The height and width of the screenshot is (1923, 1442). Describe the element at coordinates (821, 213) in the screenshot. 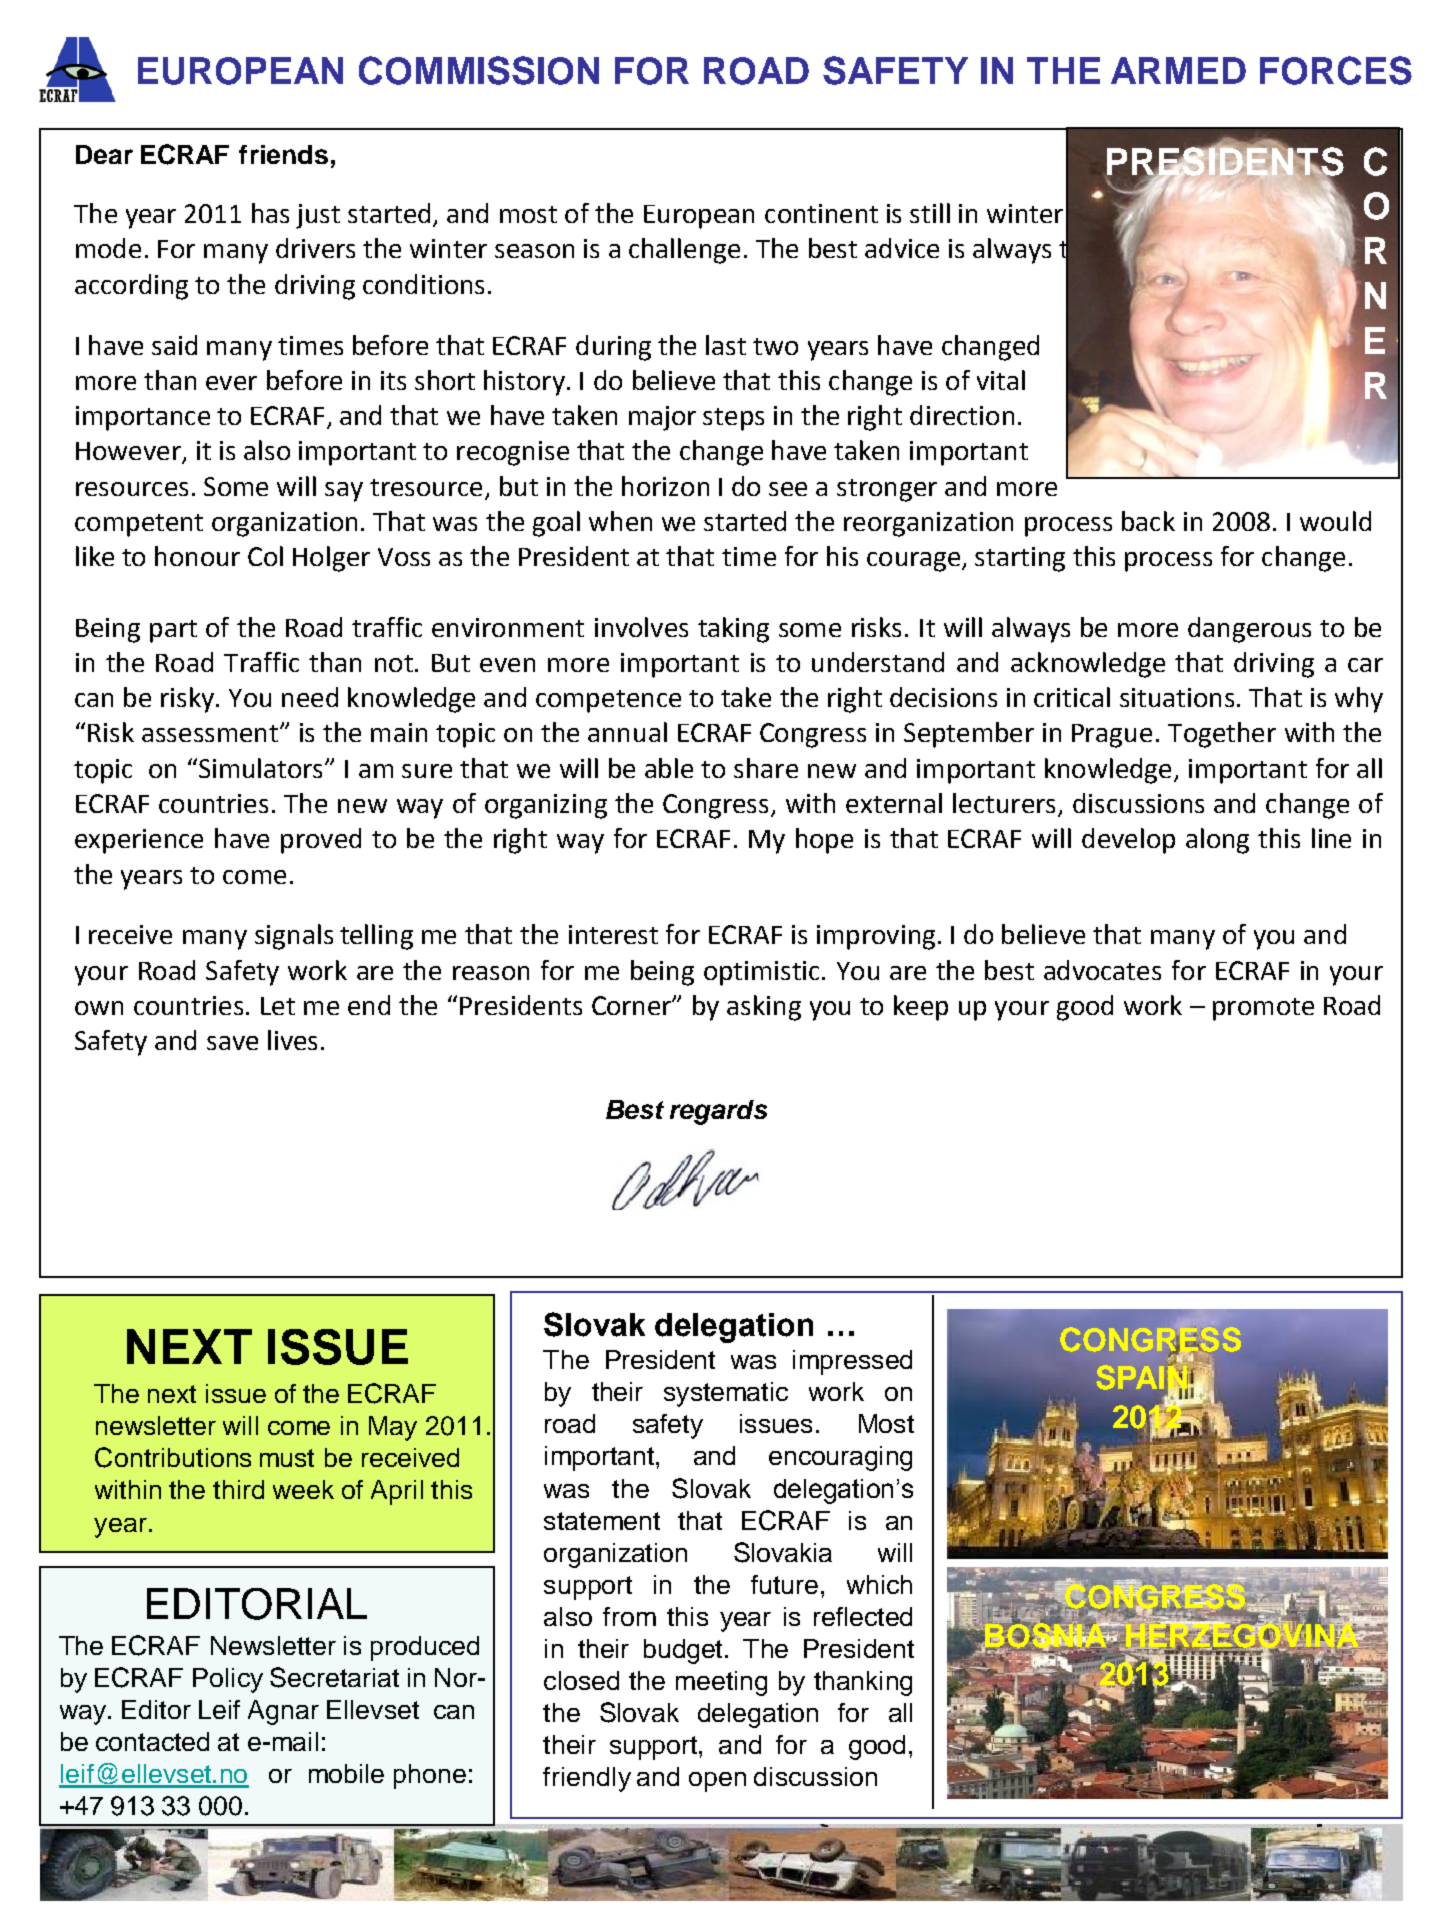

I see `continent` at that location.
